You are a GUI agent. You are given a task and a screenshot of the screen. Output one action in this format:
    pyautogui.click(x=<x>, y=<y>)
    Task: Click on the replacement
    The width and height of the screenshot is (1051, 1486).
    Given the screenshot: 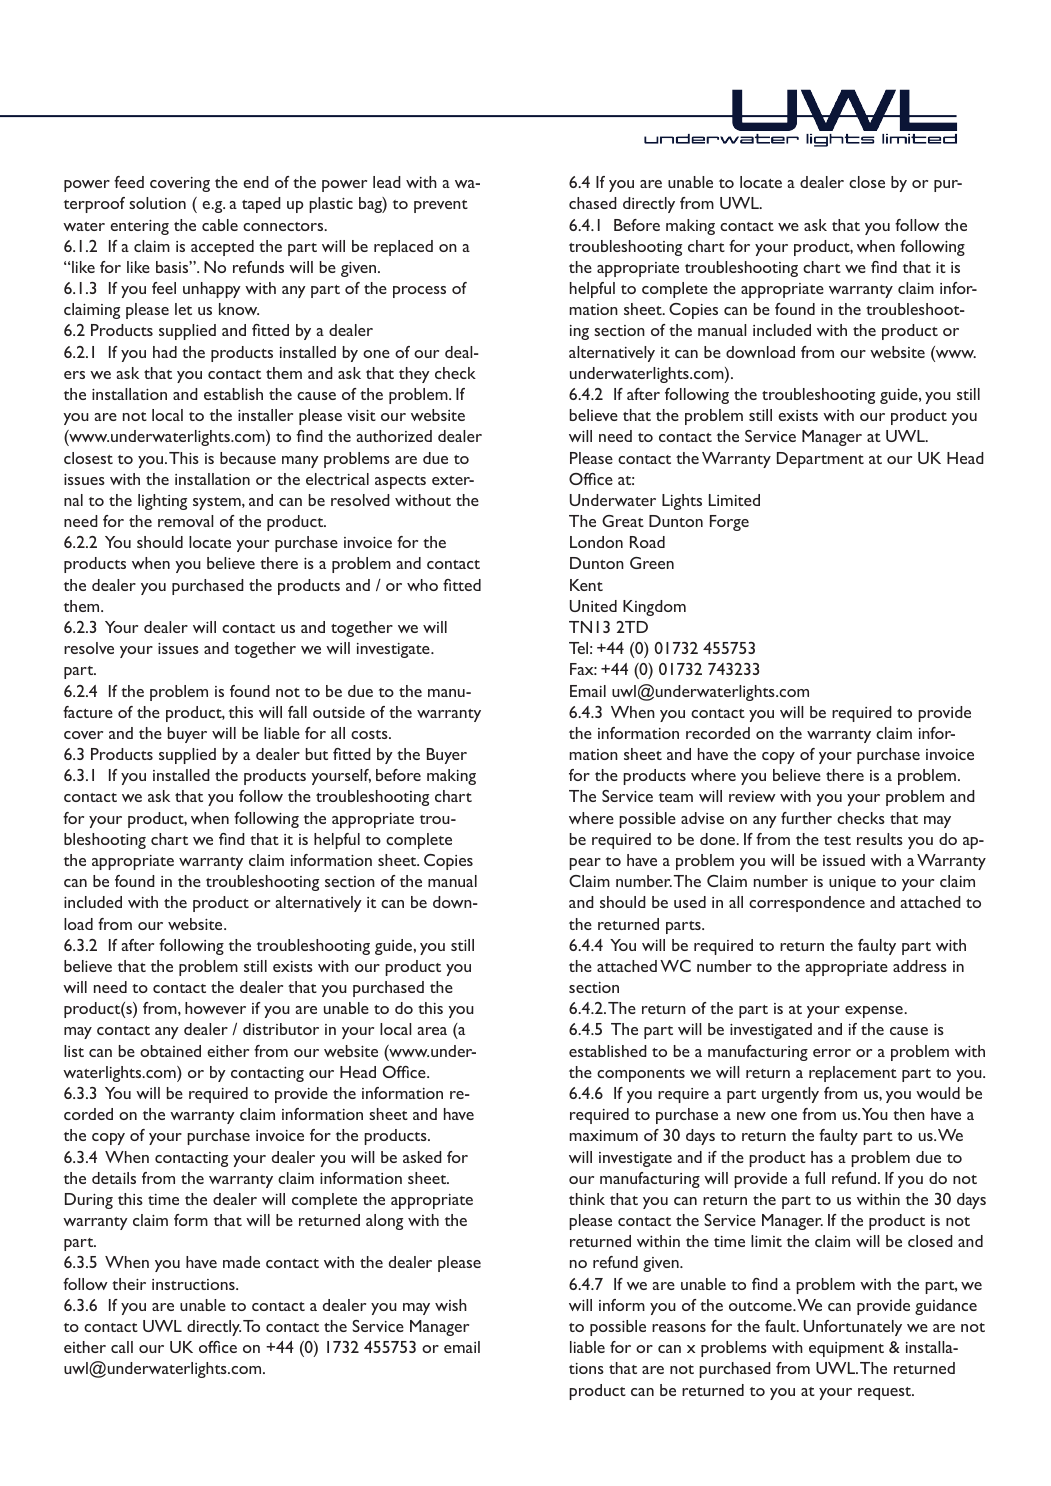 What is the action you would take?
    pyautogui.click(x=853, y=1074)
